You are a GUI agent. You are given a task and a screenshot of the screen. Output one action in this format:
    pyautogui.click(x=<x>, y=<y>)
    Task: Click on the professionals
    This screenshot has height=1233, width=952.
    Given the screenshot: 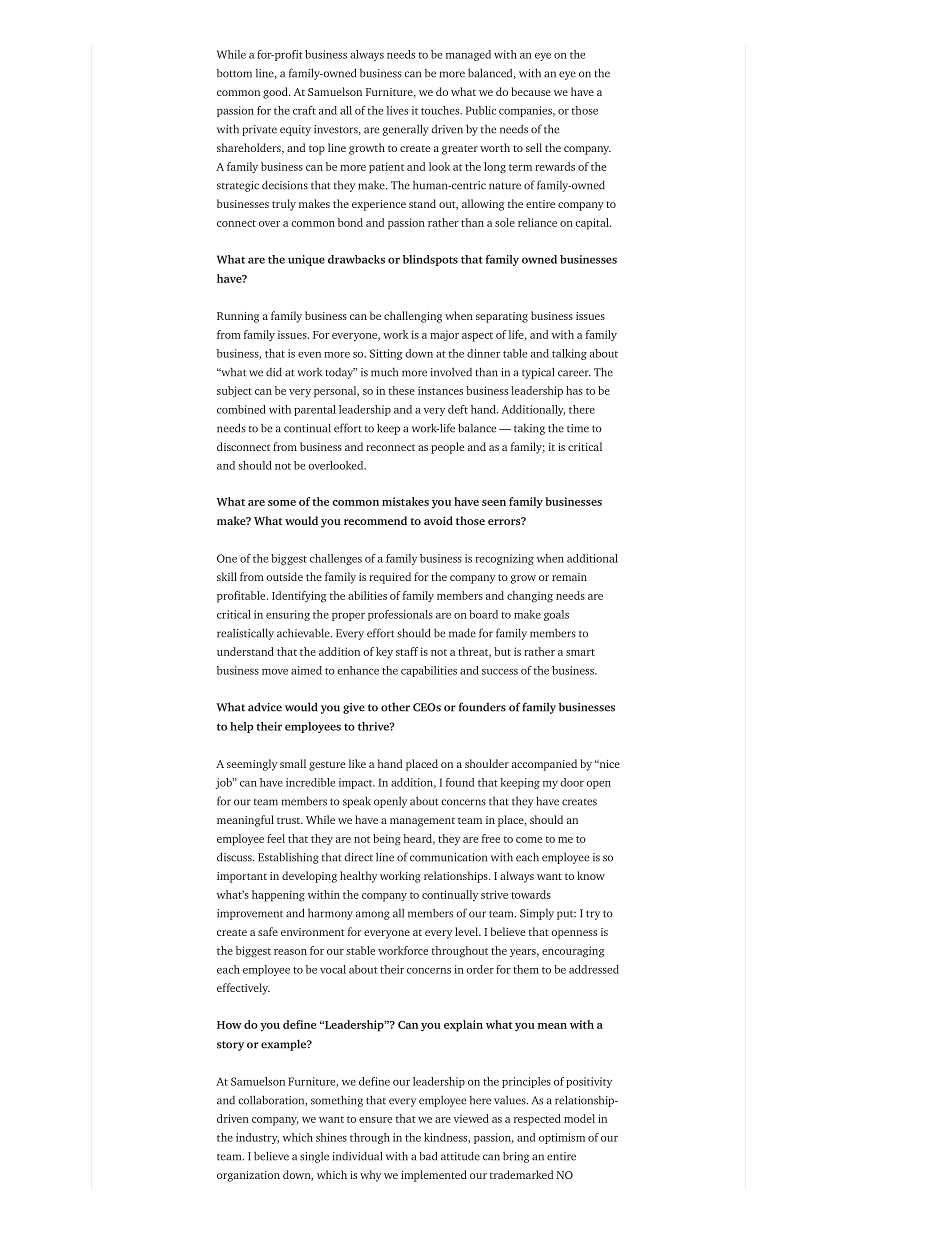 What is the action you would take?
    pyautogui.click(x=400, y=615)
